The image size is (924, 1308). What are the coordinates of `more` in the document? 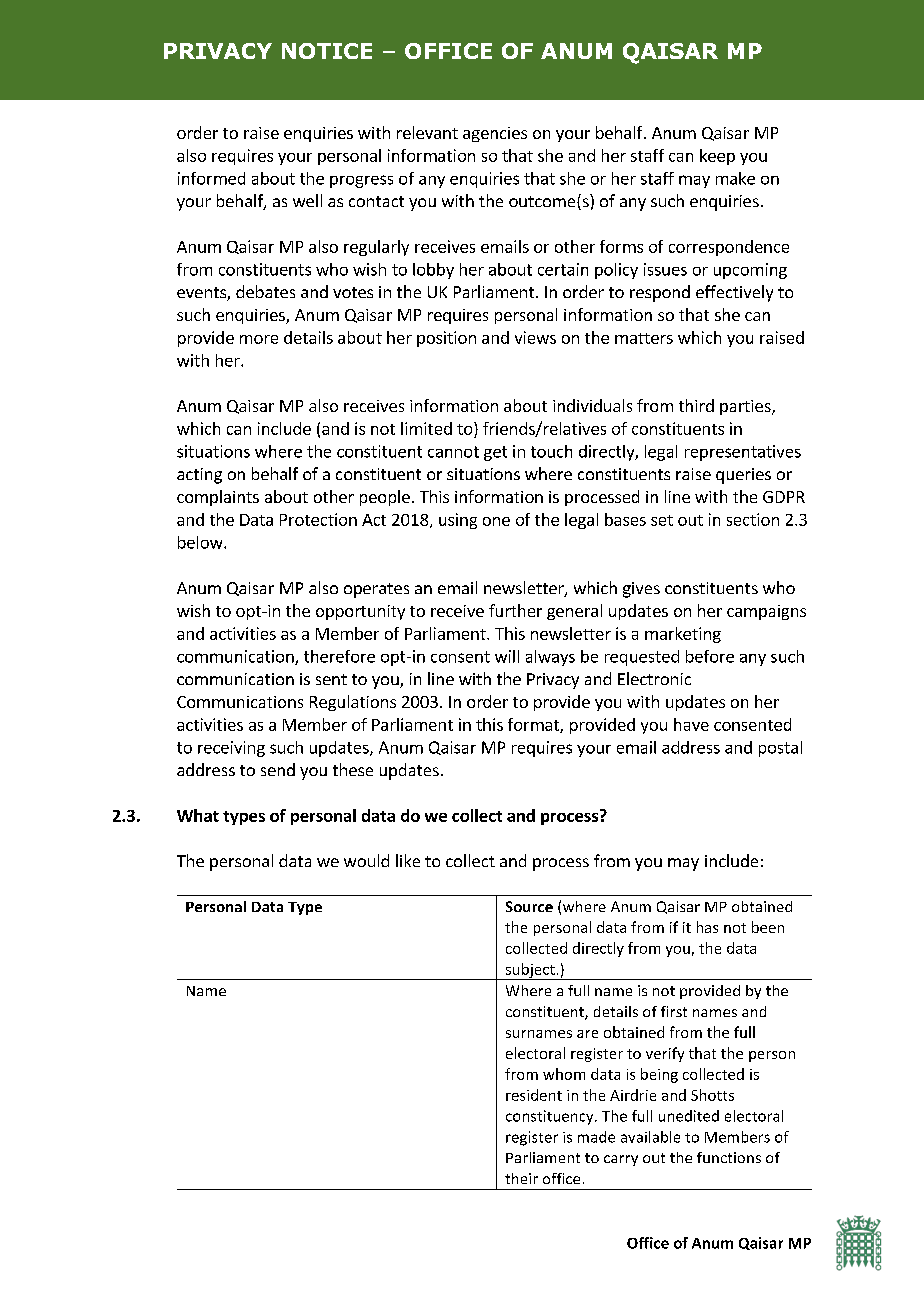 It's located at (259, 339).
